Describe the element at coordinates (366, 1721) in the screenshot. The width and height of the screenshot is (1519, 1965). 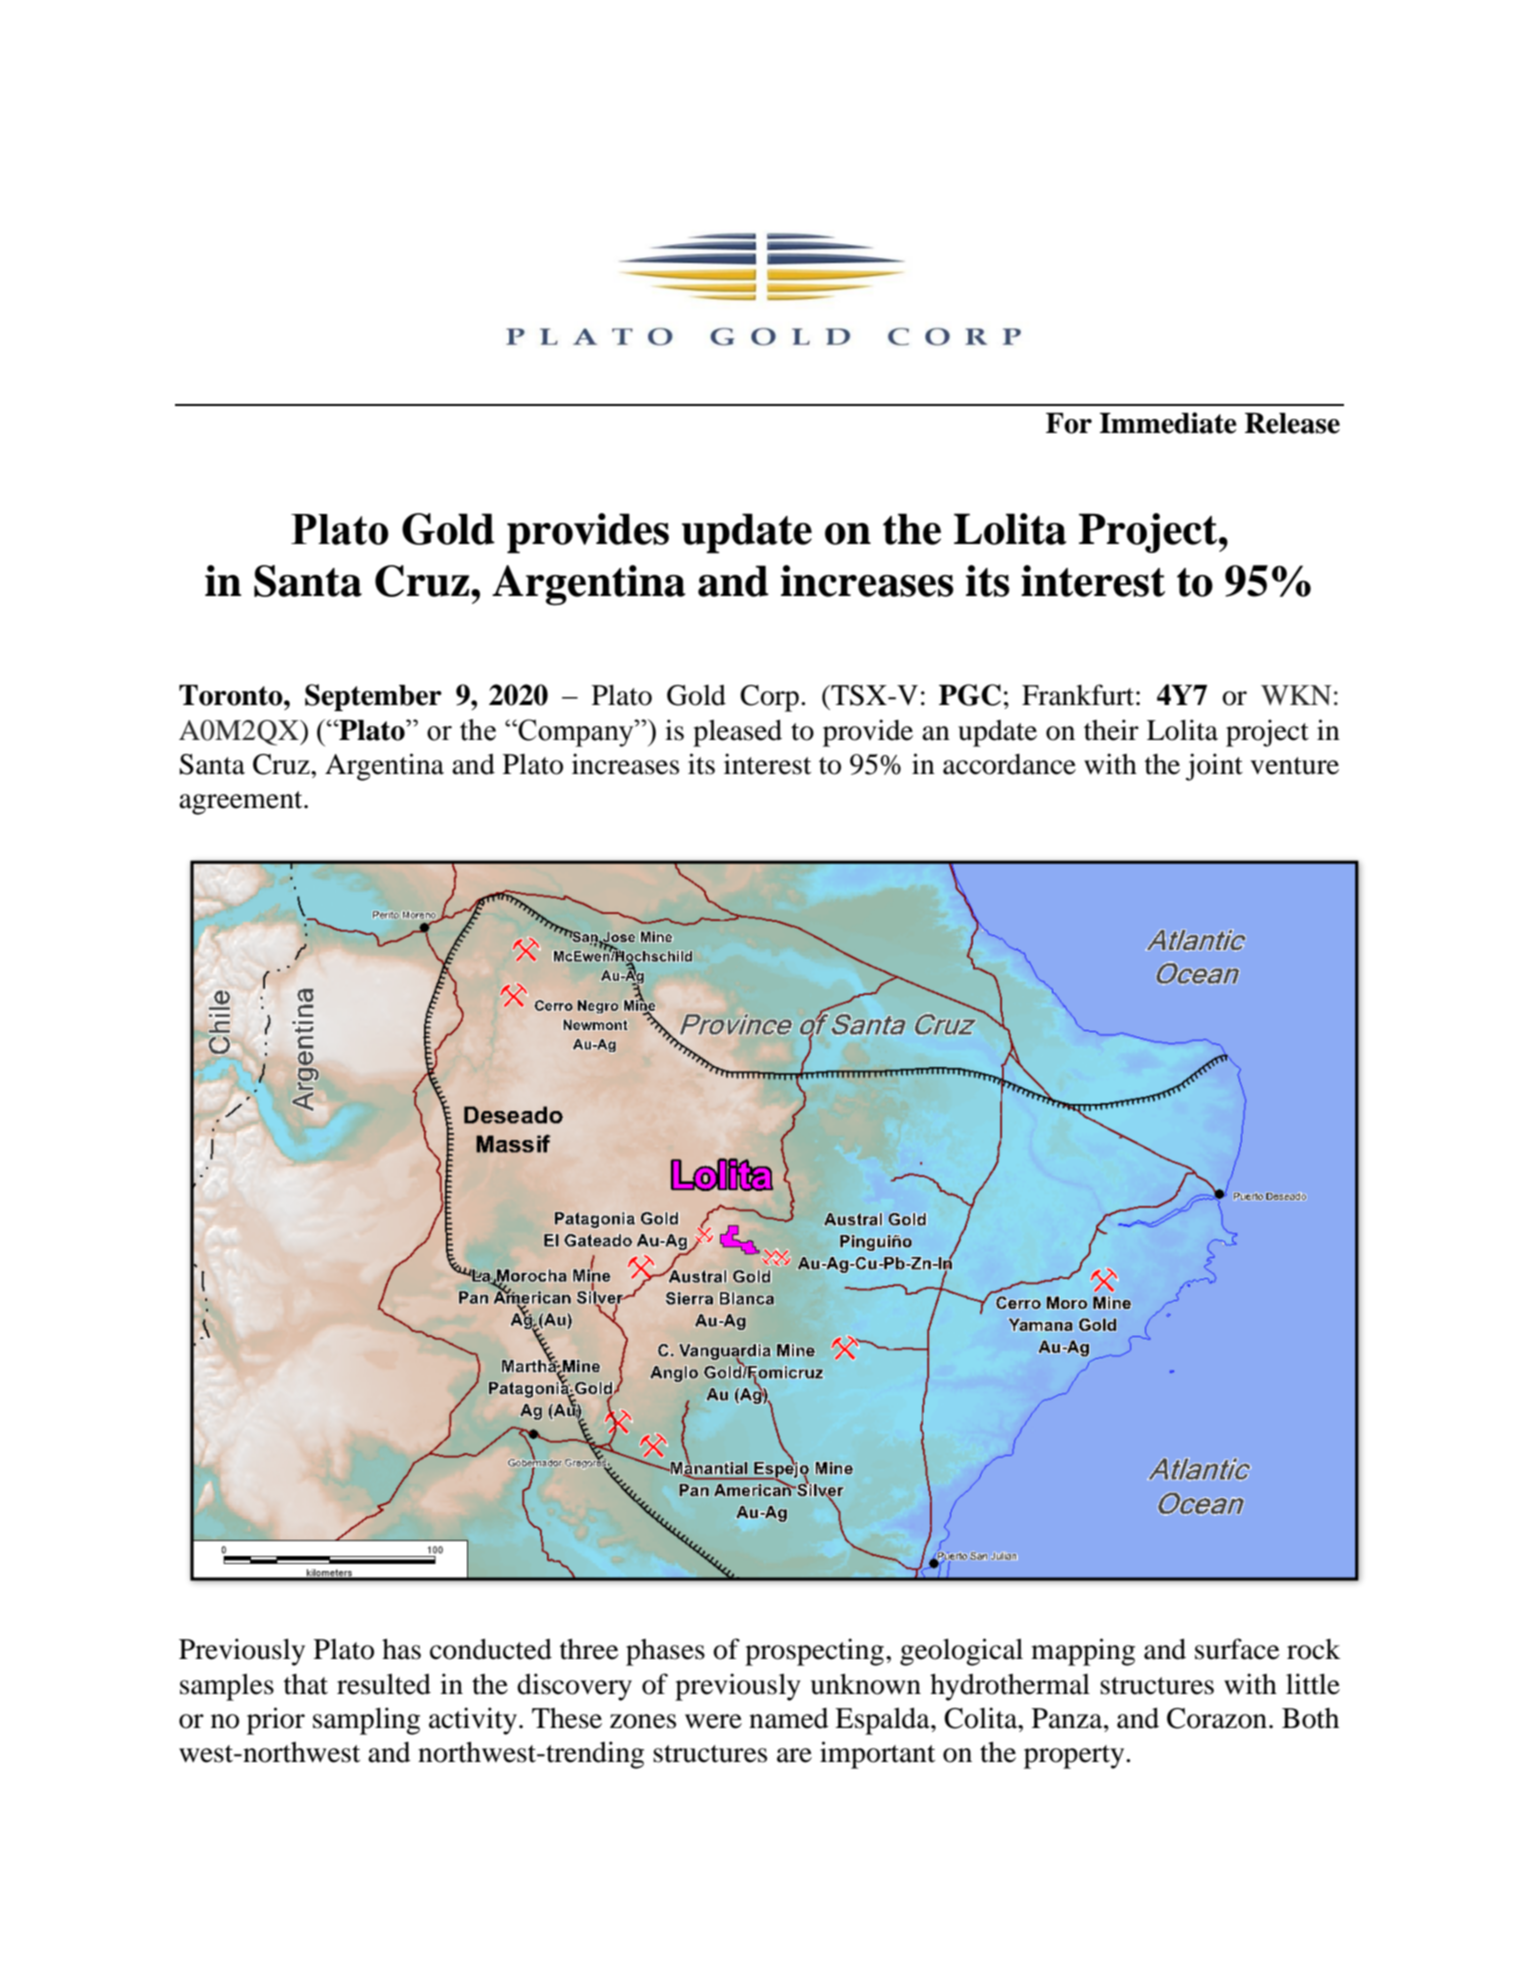
I see `sampling` at that location.
